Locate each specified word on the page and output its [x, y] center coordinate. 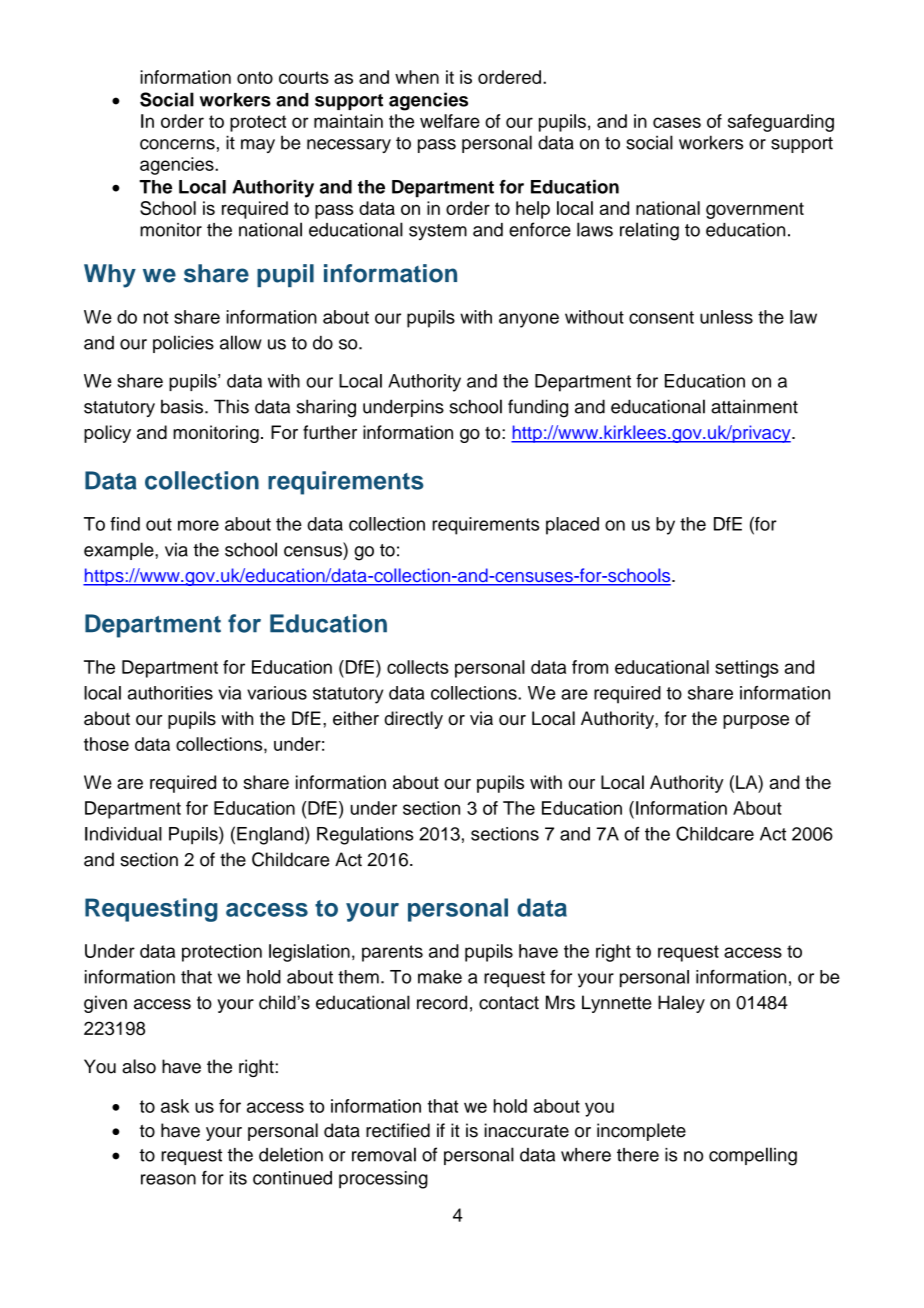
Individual [123, 834]
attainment [754, 406]
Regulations [365, 836]
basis [183, 406]
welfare [450, 121]
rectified [398, 1130]
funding [538, 408]
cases [677, 122]
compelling [753, 1156]
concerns [177, 144]
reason [168, 1179]
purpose [756, 722]
